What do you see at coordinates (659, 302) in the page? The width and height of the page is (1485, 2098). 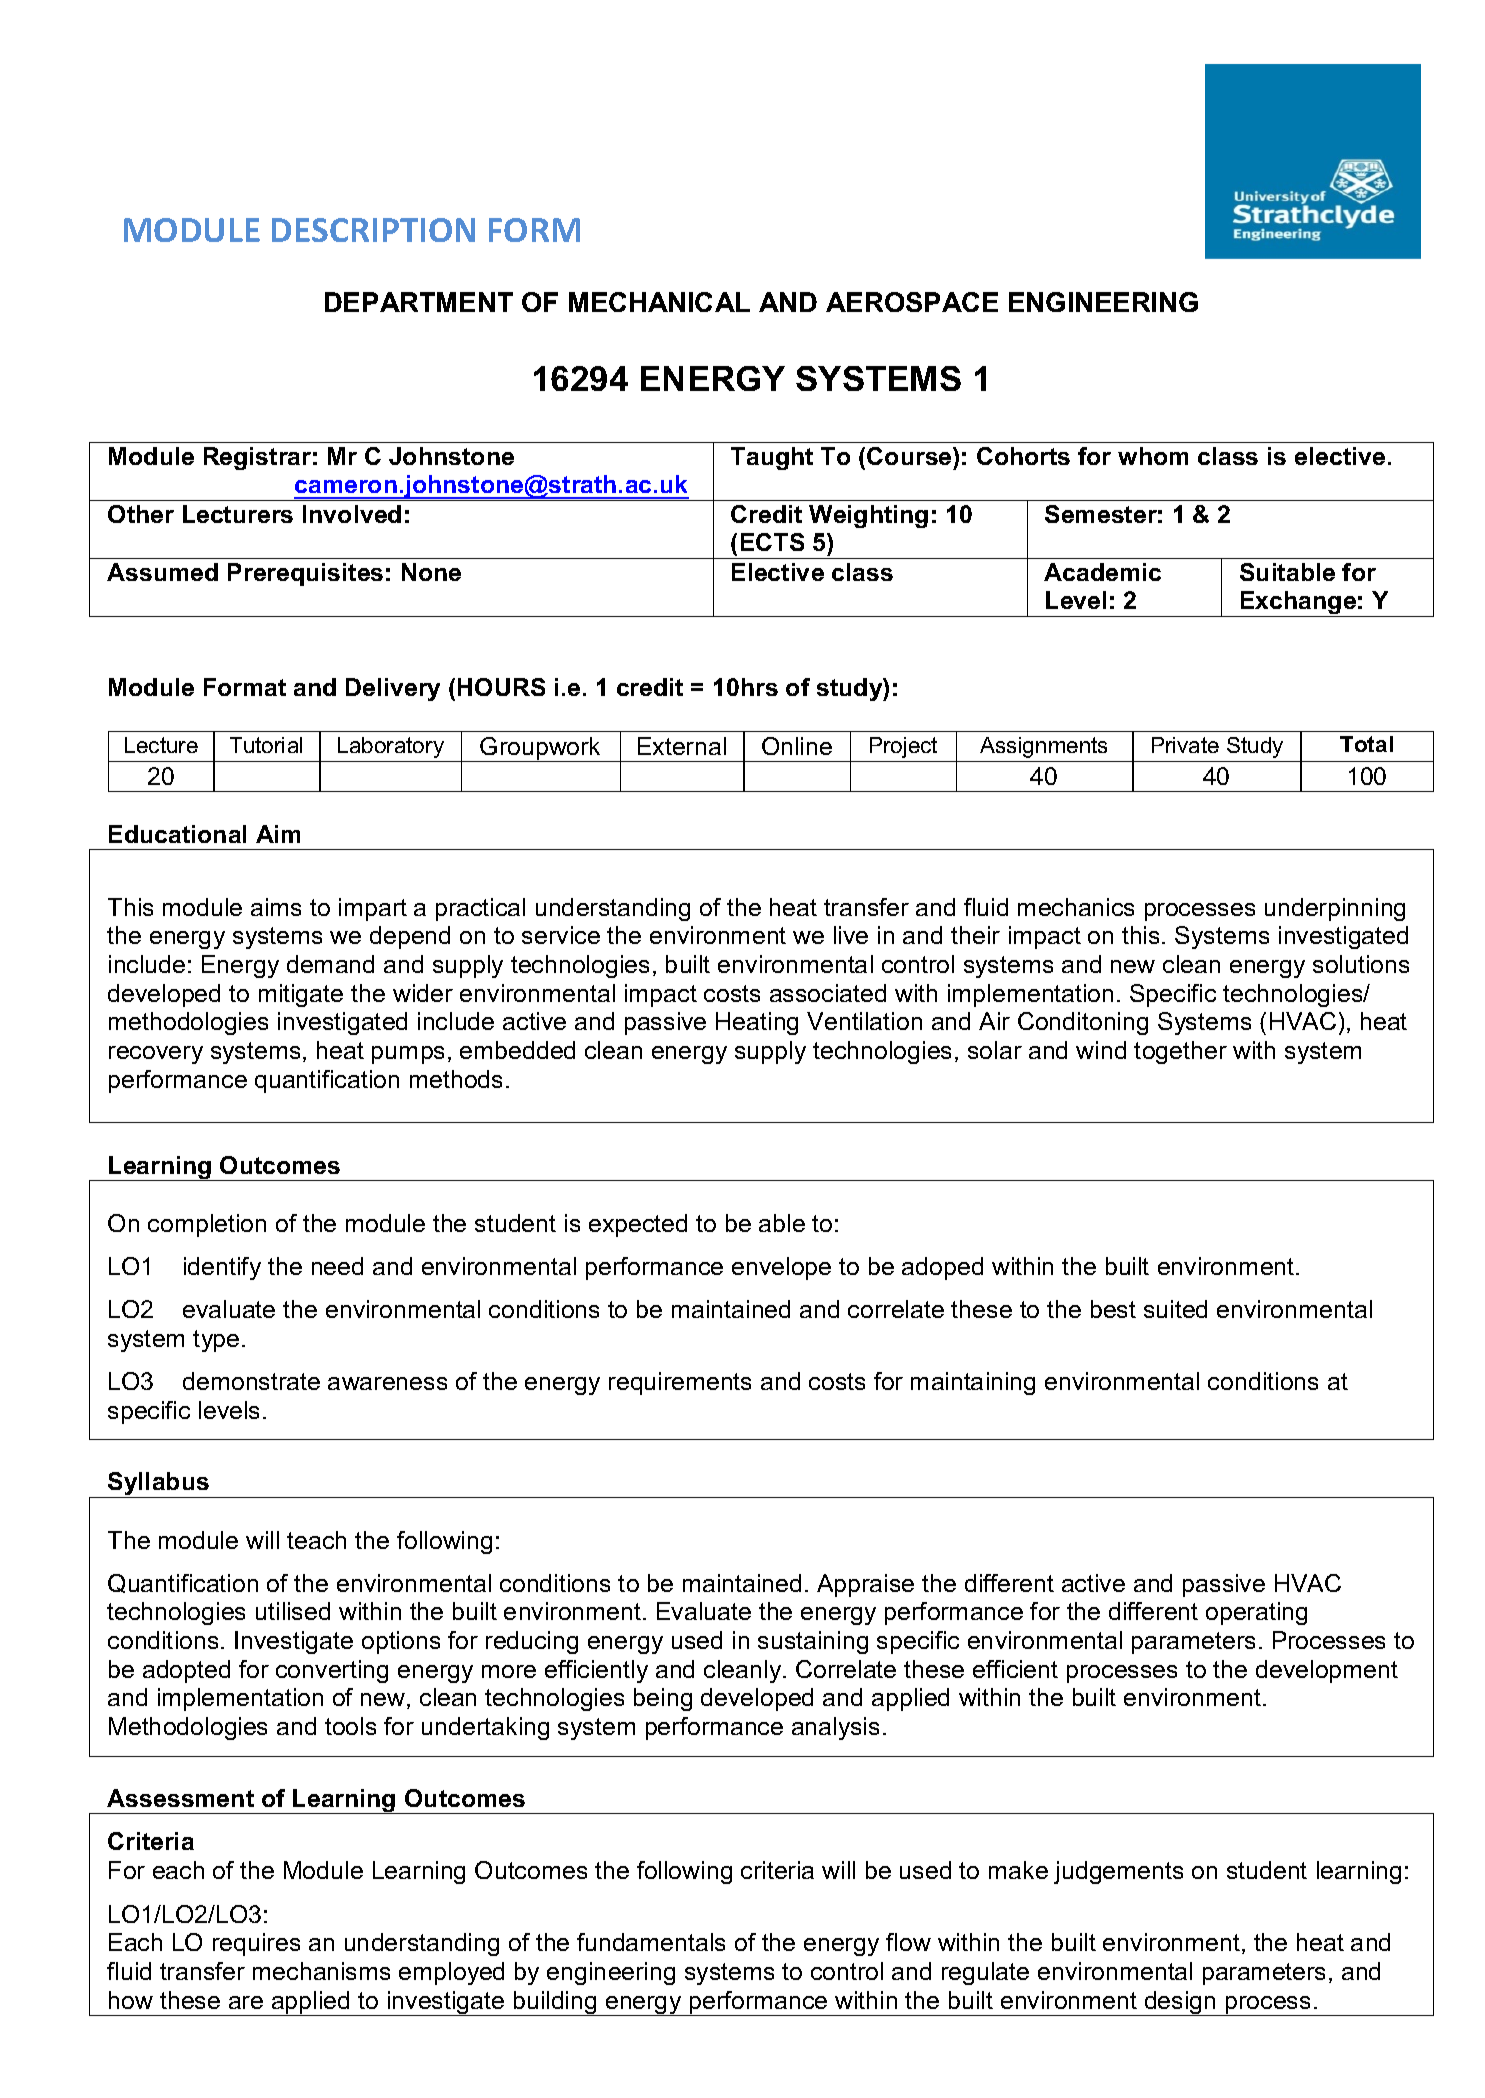 I see `MECHANICAL` at bounding box center [659, 302].
